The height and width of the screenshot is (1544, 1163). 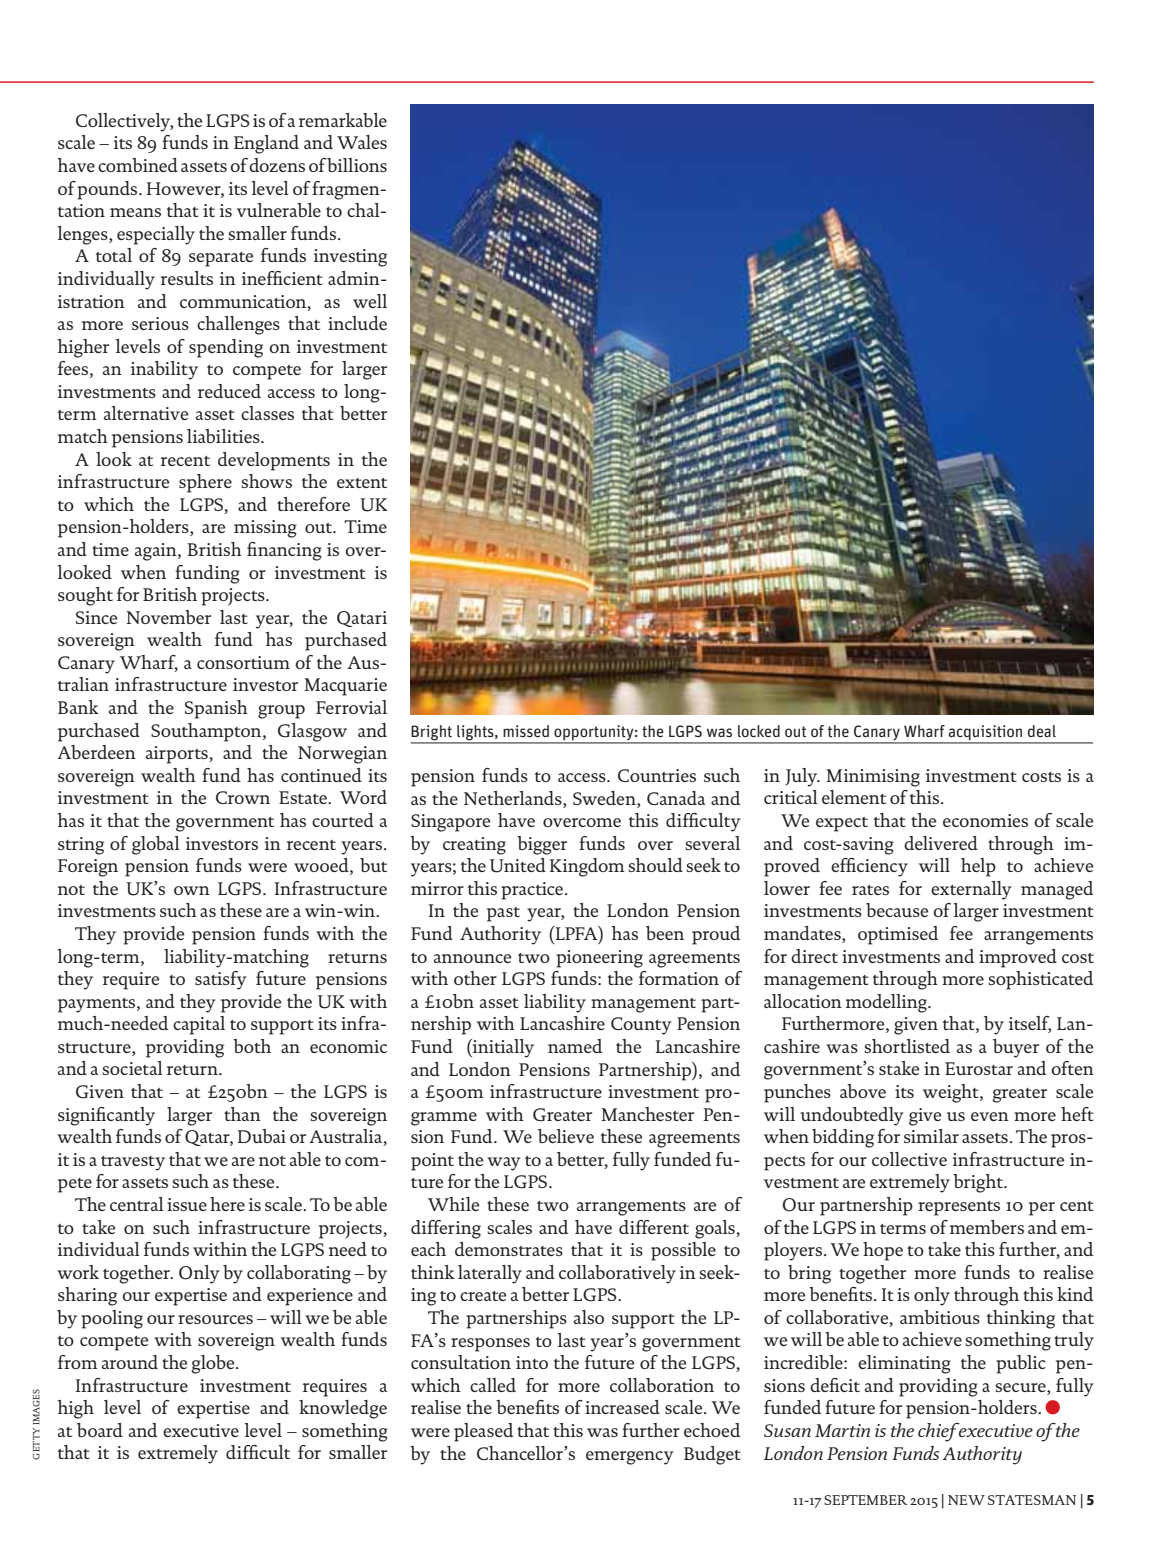 What do you see at coordinates (357, 165) in the screenshot?
I see `billions` at bounding box center [357, 165].
